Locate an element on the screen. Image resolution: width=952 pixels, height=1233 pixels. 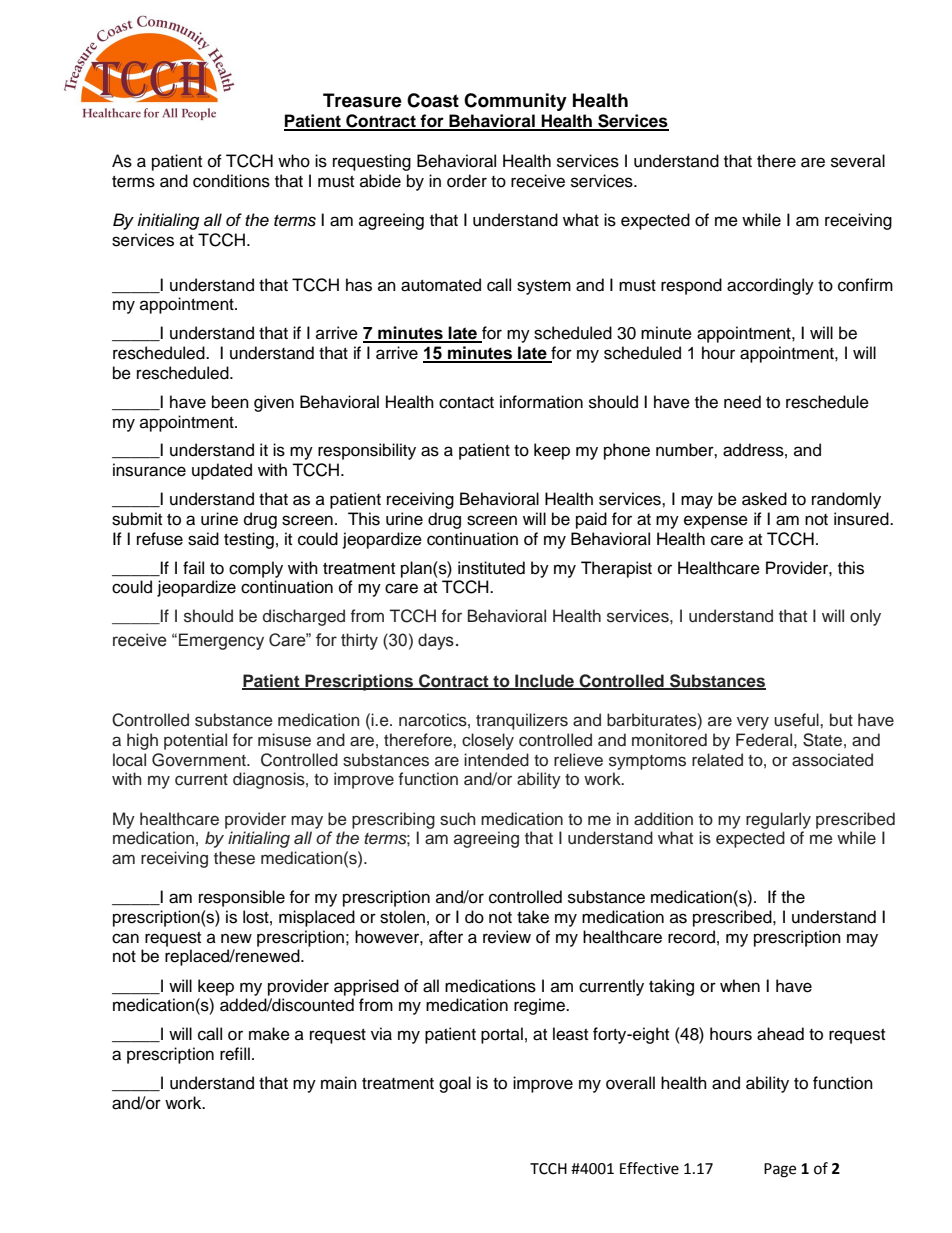
conditions is located at coordinates (231, 181).
